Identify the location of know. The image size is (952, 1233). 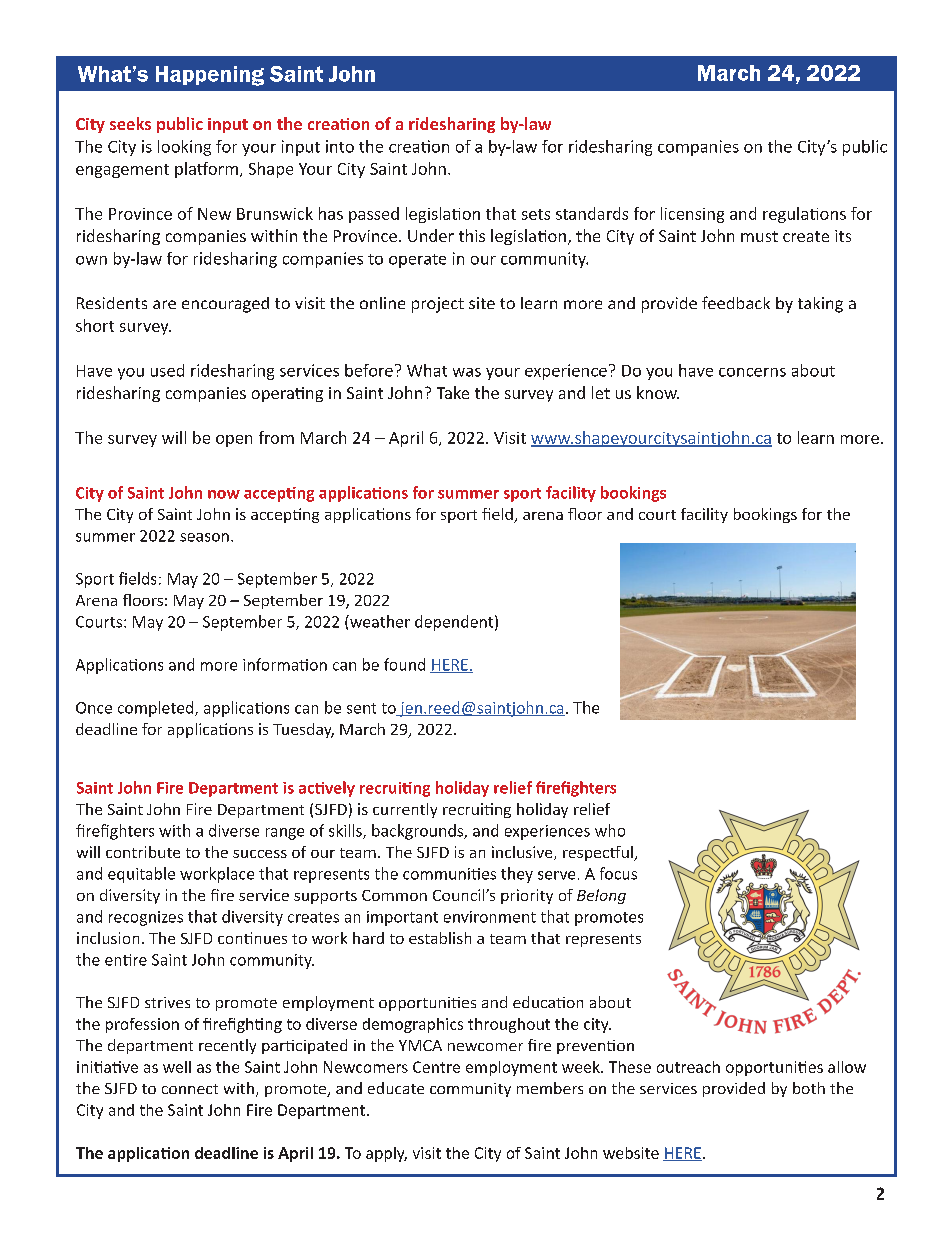
(658, 392).
